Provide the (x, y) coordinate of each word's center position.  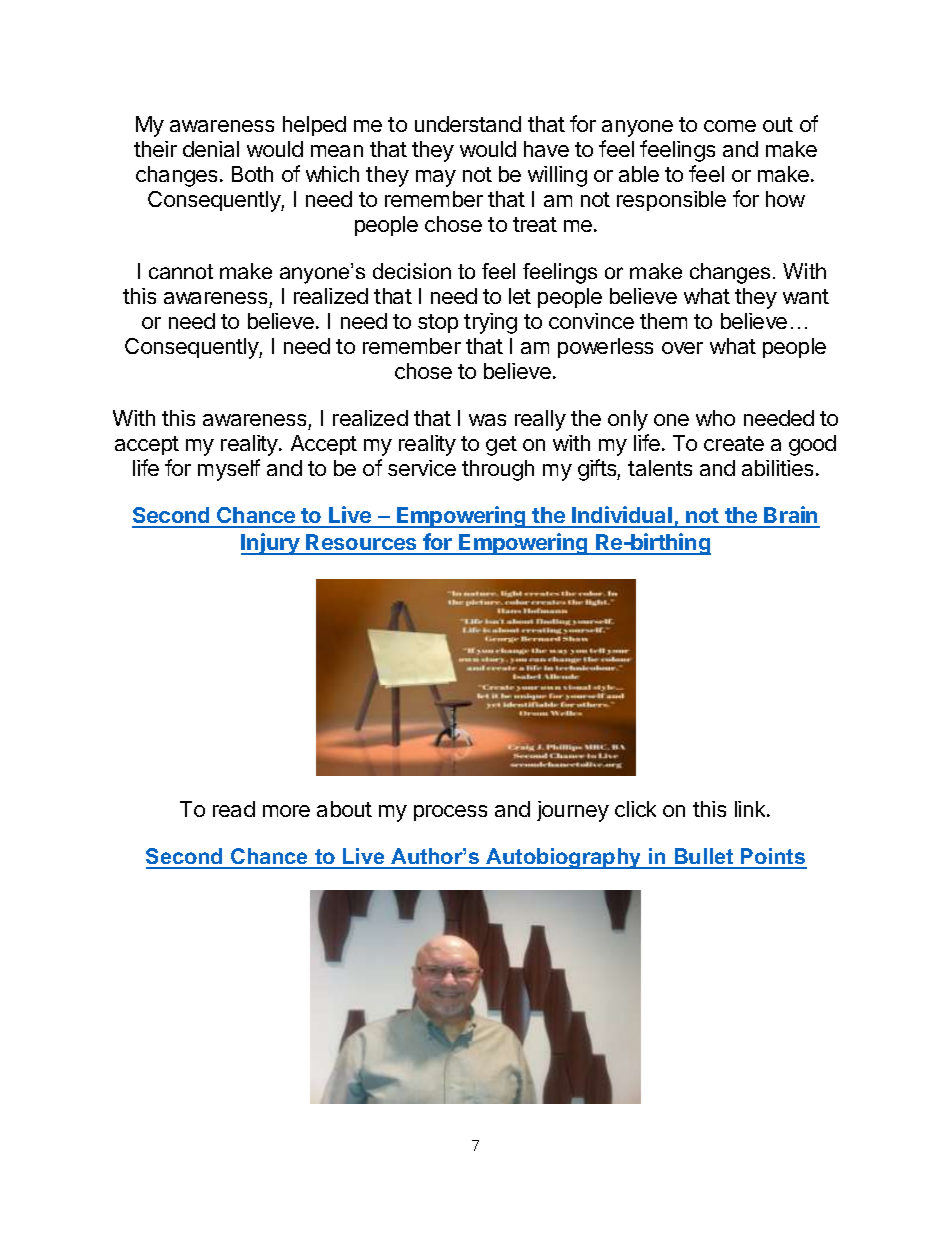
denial (211, 149)
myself (229, 470)
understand (468, 124)
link (751, 809)
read (234, 809)
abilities (777, 468)
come (730, 126)
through (498, 470)
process (450, 813)
